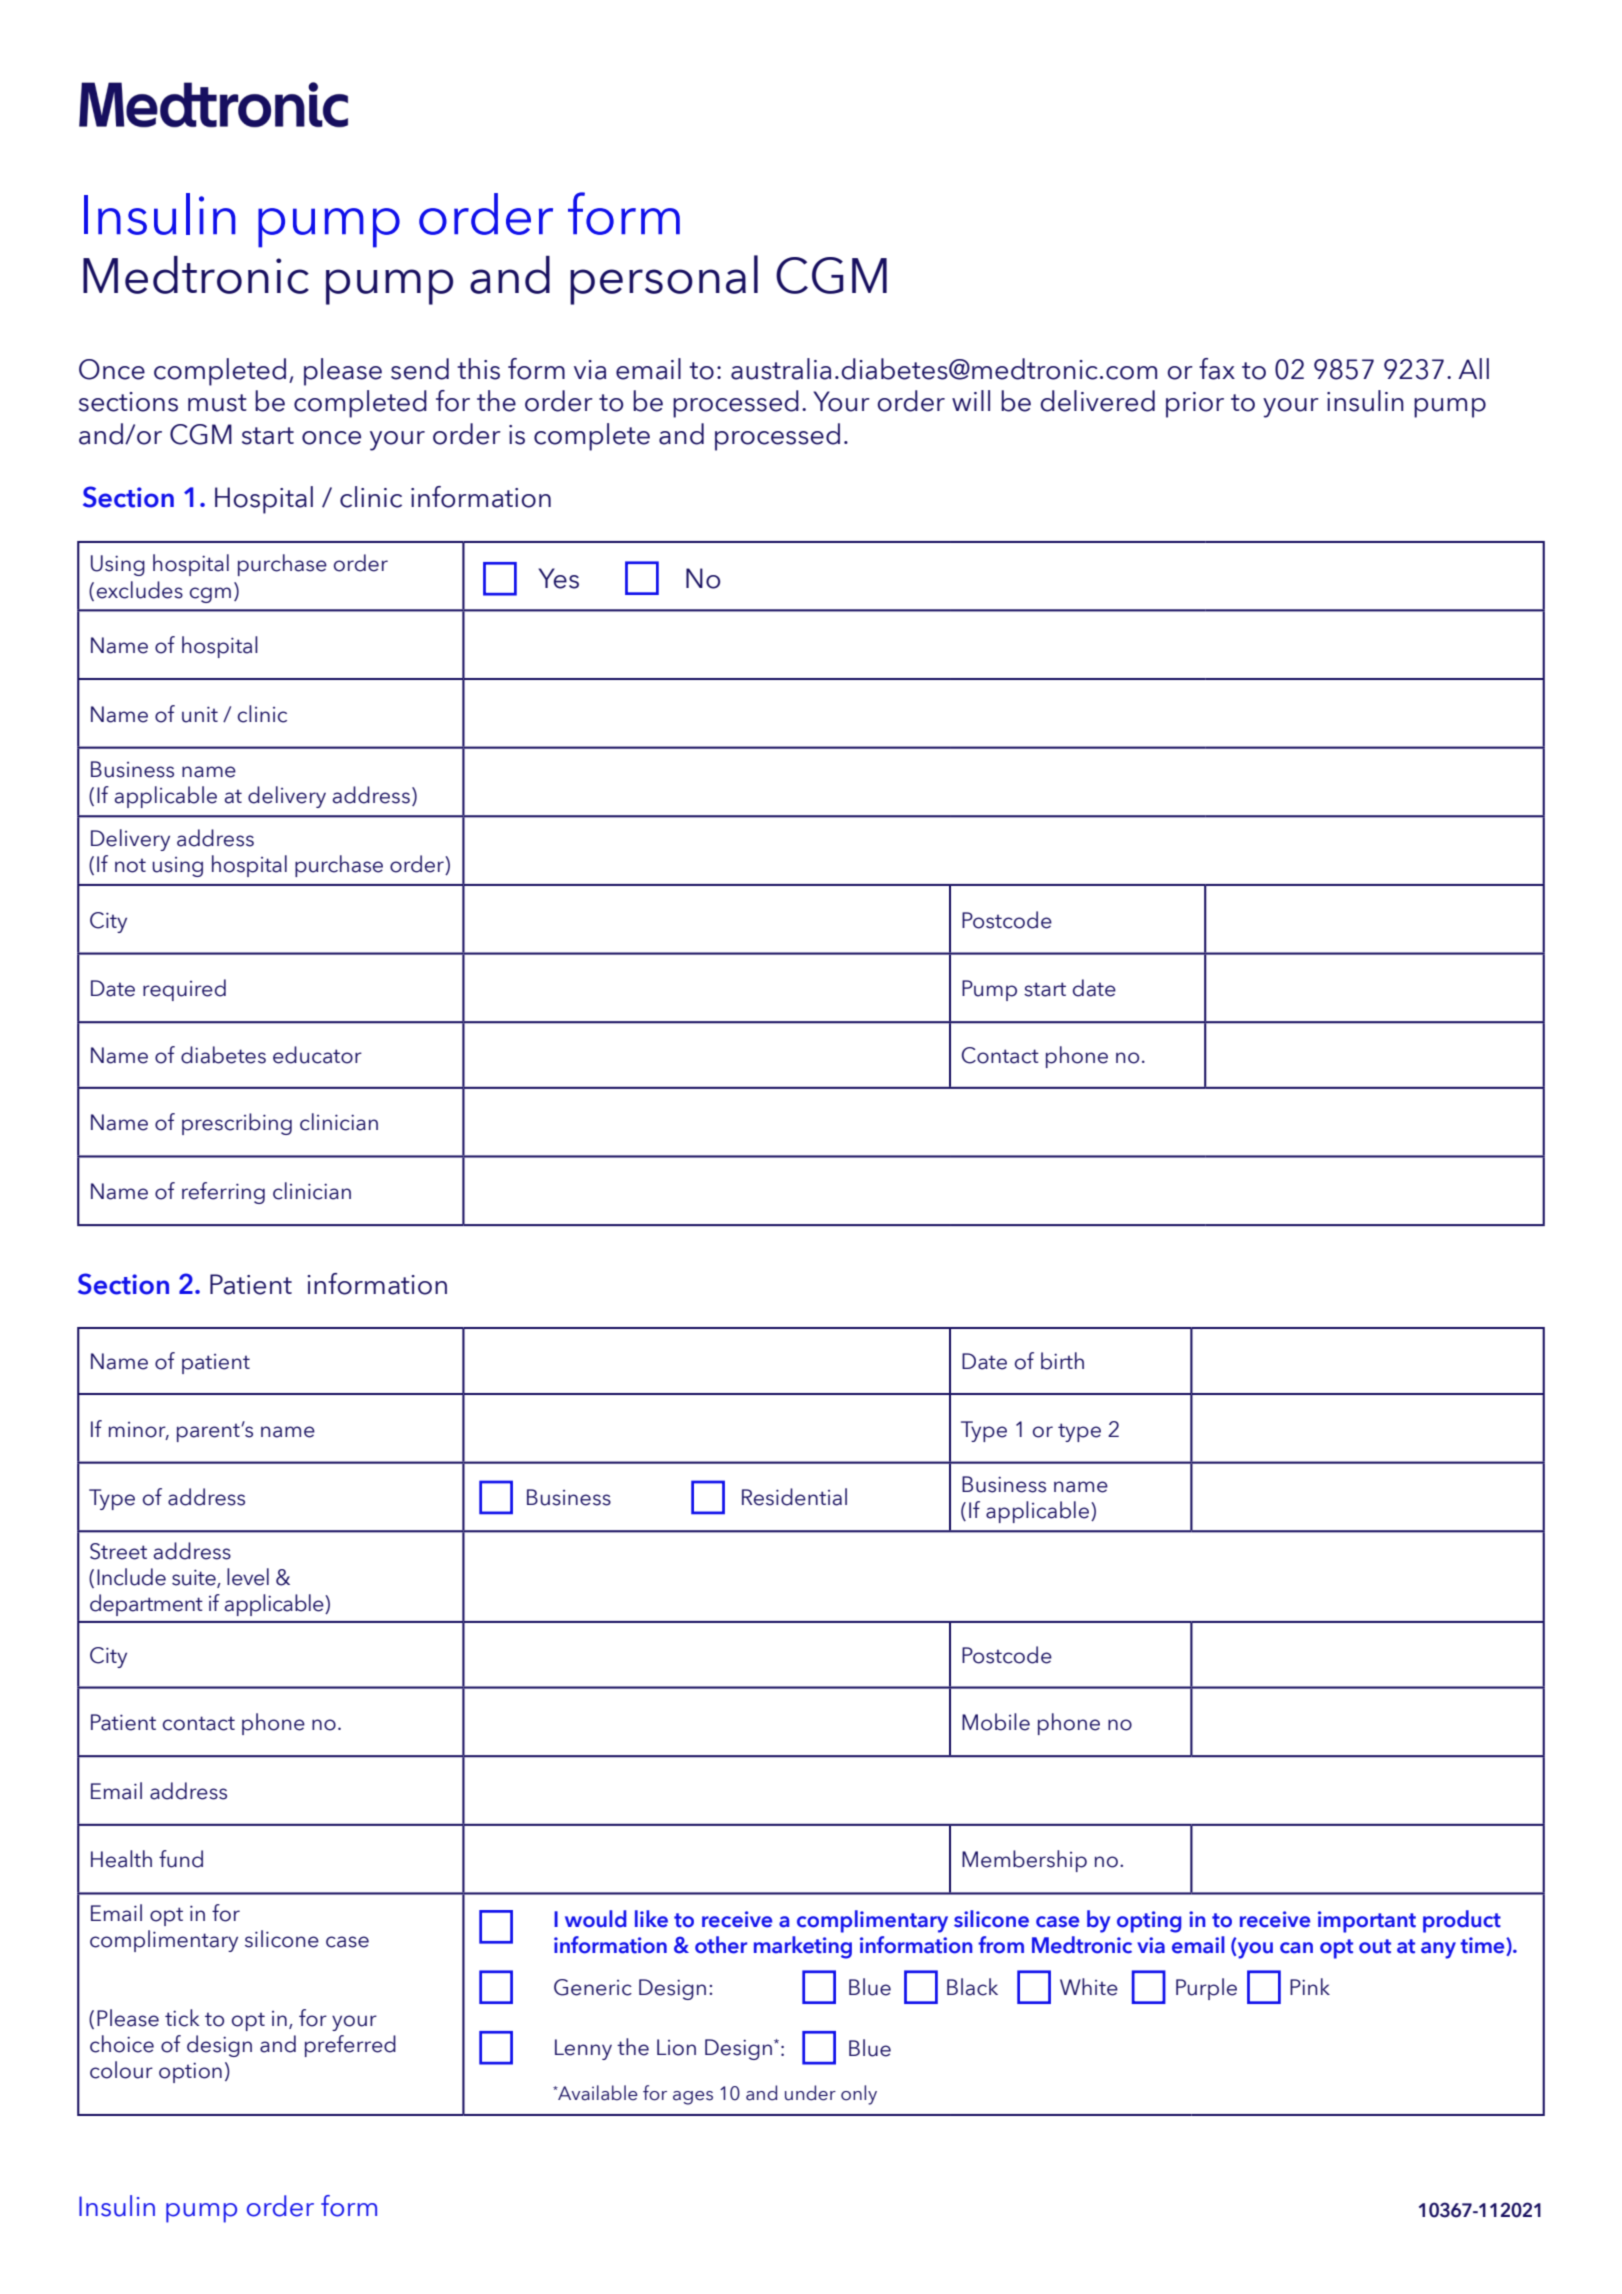  Describe the element at coordinates (248, 1577) in the page. I see `level` at that location.
